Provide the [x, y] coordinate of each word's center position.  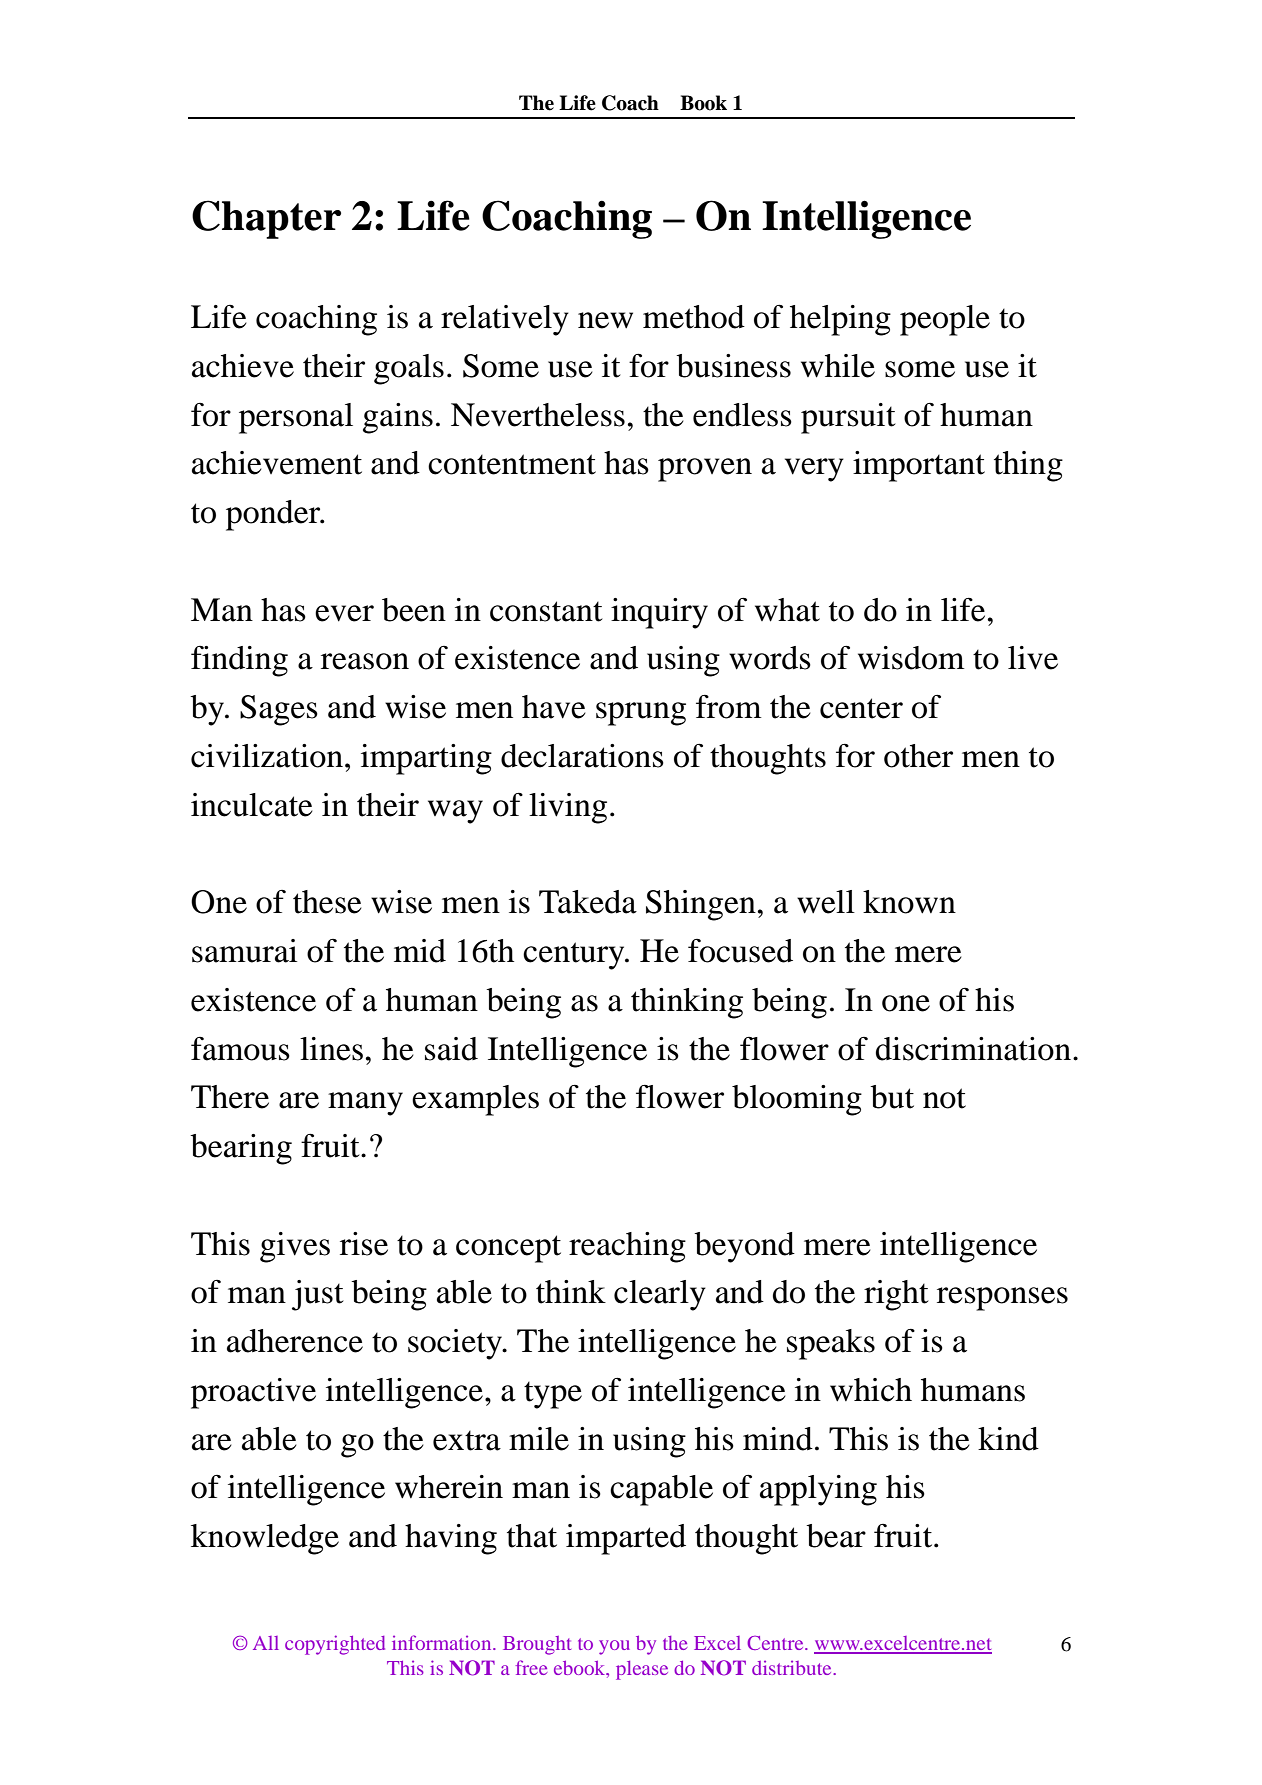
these [327, 902]
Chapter [266, 219]
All [266, 1643]
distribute [793, 1667]
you [614, 1647]
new [605, 320]
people [945, 320]
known [909, 902]
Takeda [588, 902]
